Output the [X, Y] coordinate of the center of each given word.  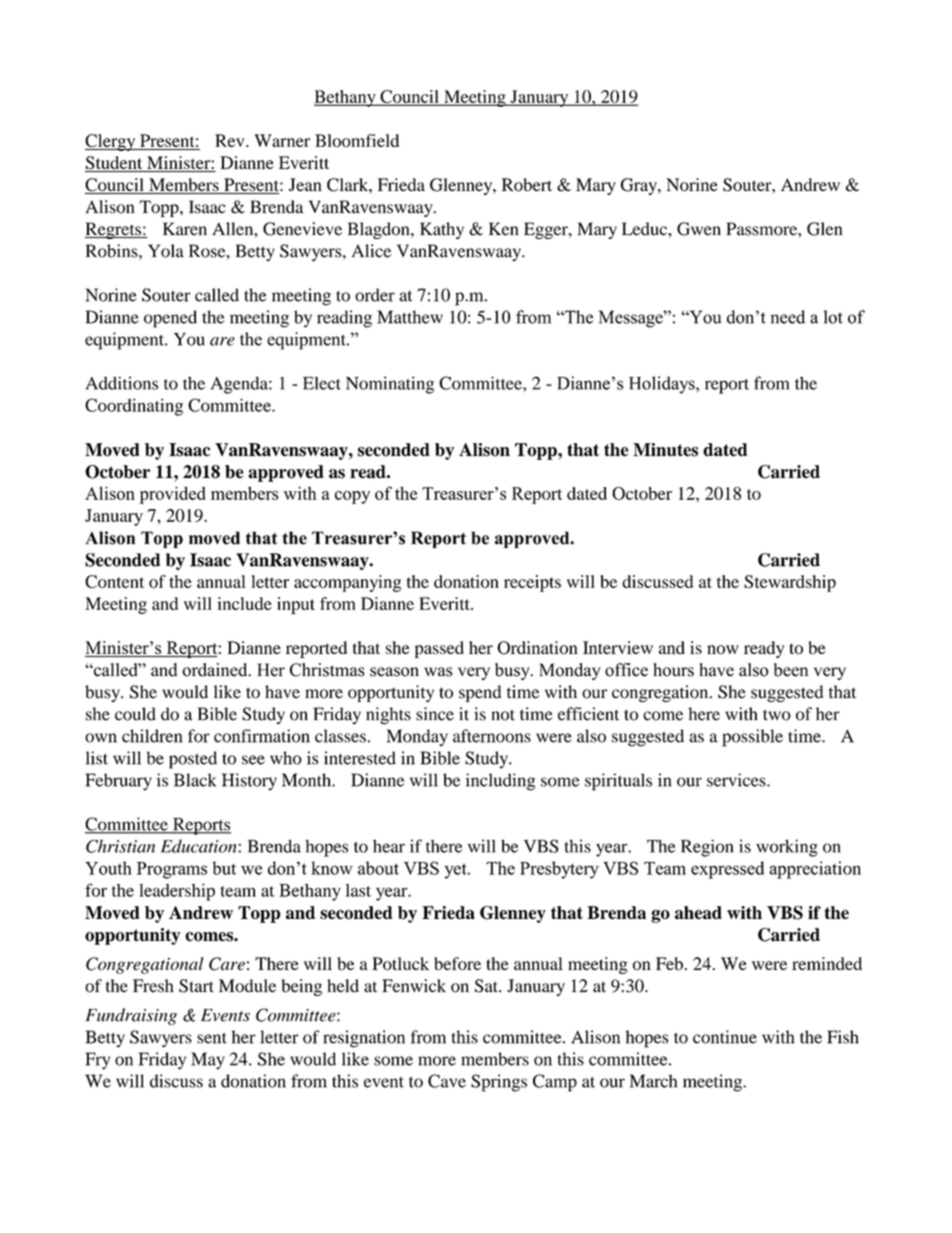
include [244, 603]
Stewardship [790, 583]
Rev [231, 140]
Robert [527, 185]
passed [439, 649]
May [208, 1061]
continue [725, 1037]
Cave [447, 1081]
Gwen [699, 229]
